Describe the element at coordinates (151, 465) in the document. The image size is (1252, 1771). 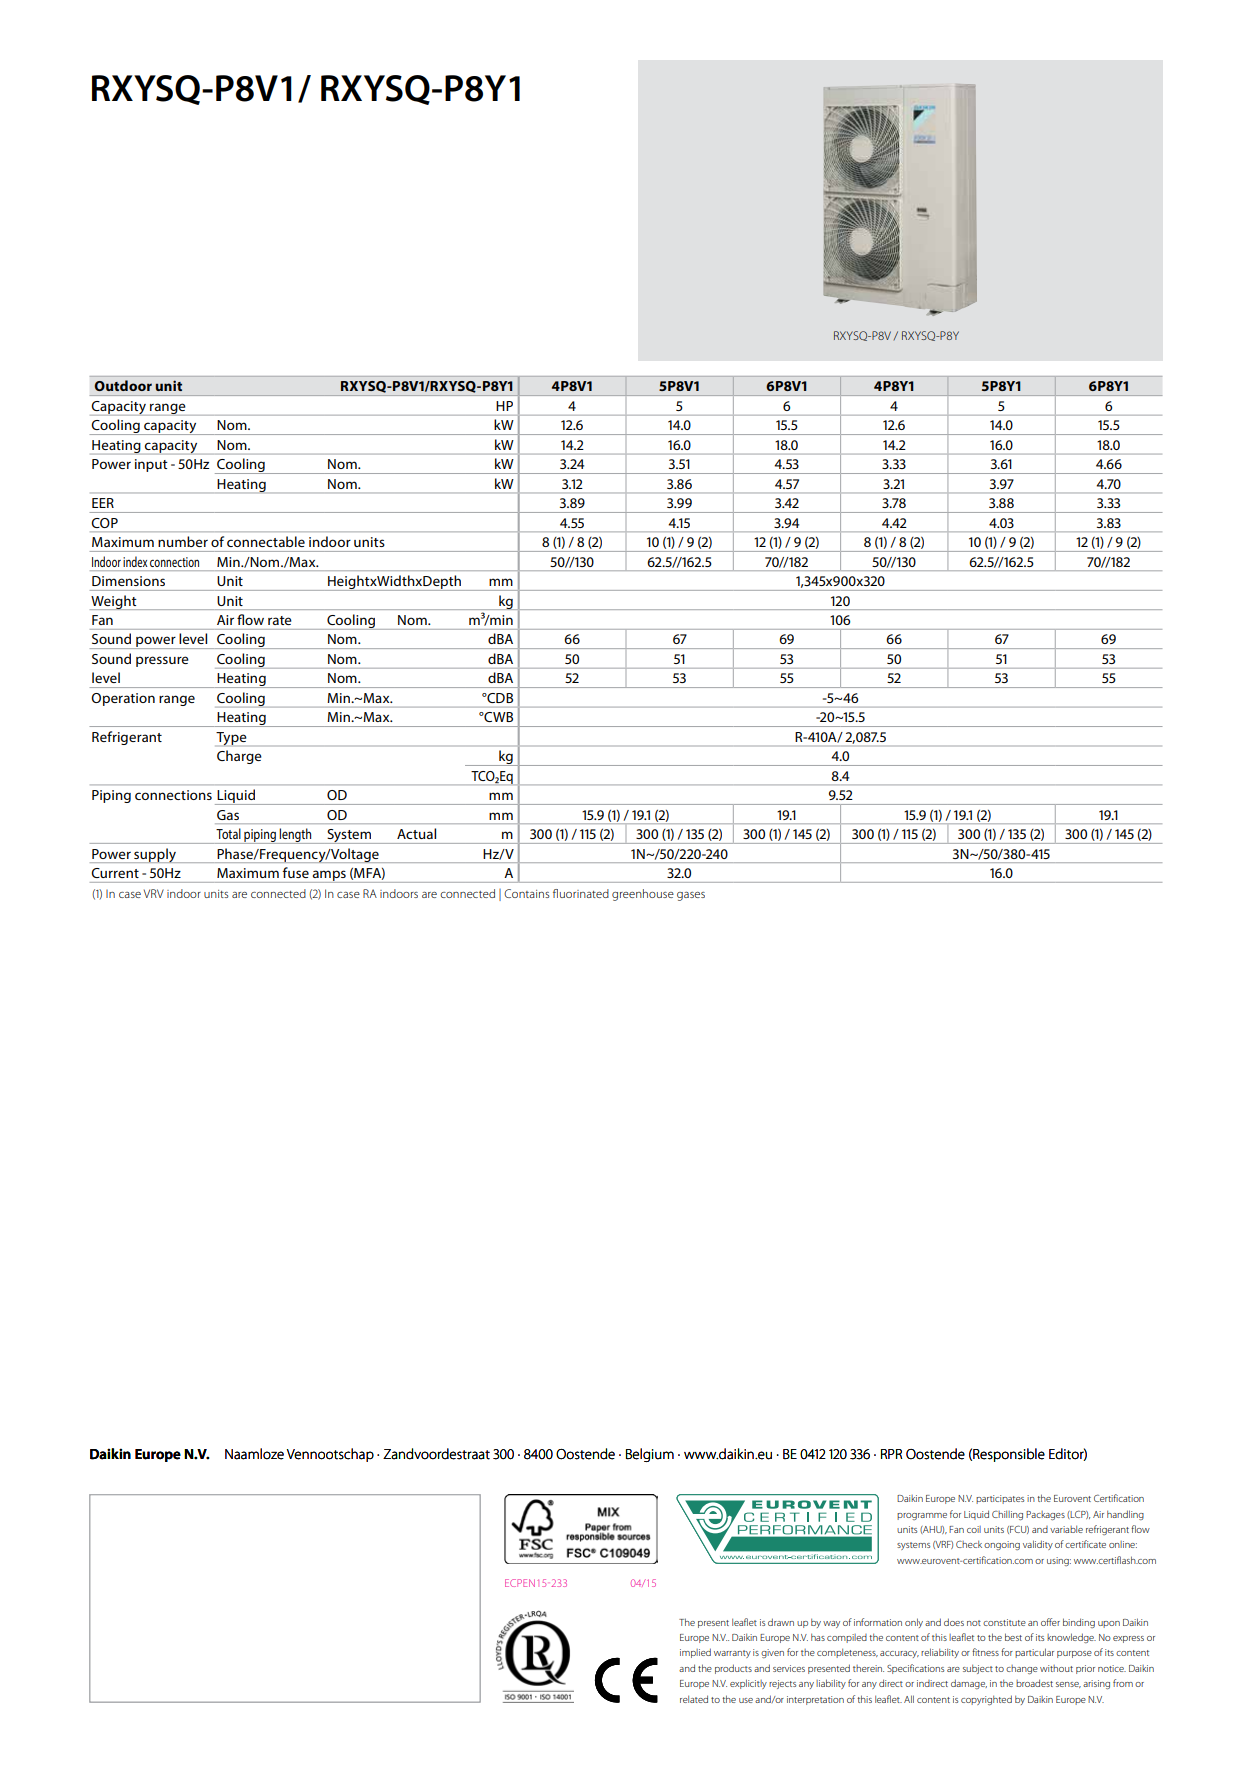
I see `input` at that location.
